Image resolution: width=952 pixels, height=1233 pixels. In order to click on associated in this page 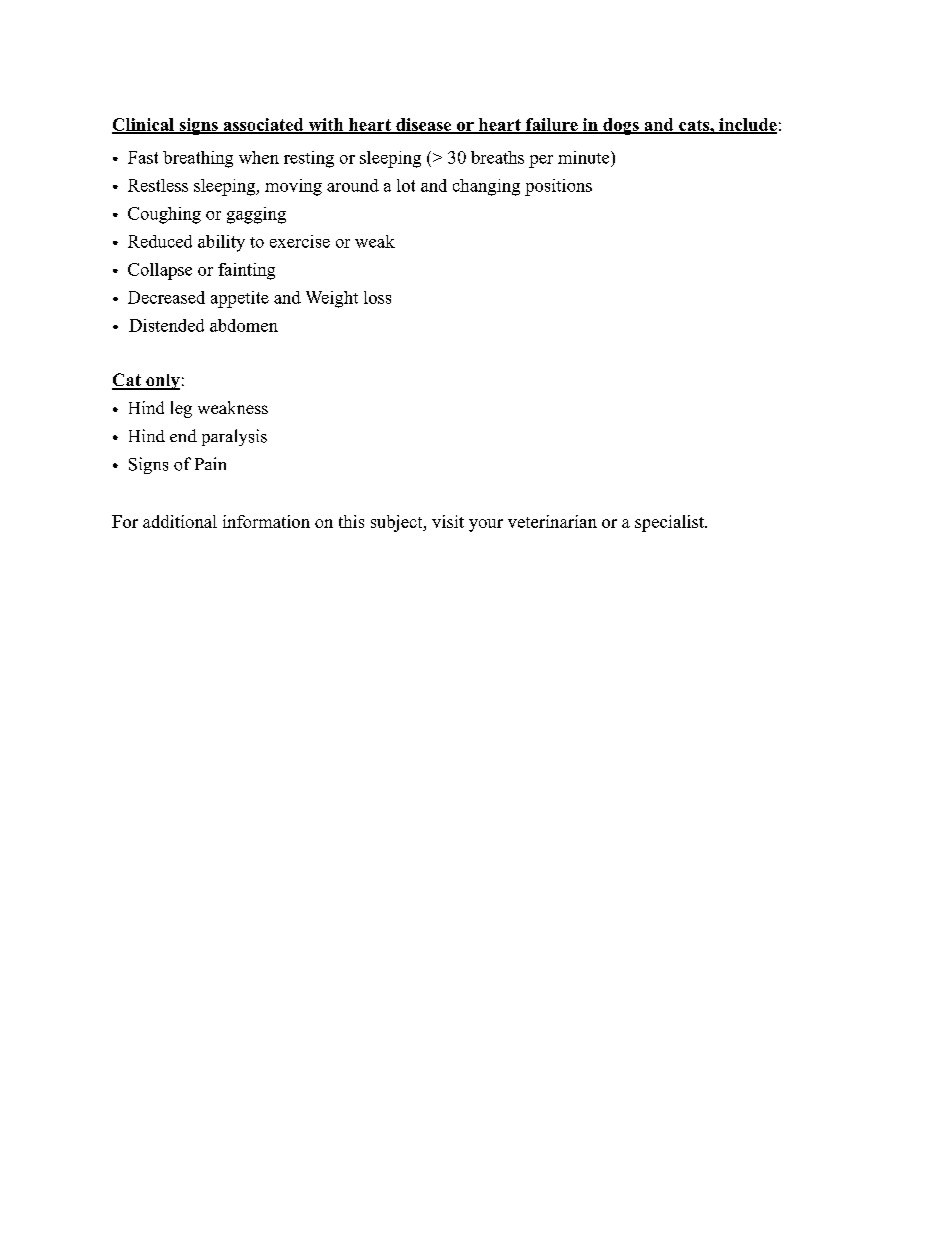, I will do `click(263, 125)`.
